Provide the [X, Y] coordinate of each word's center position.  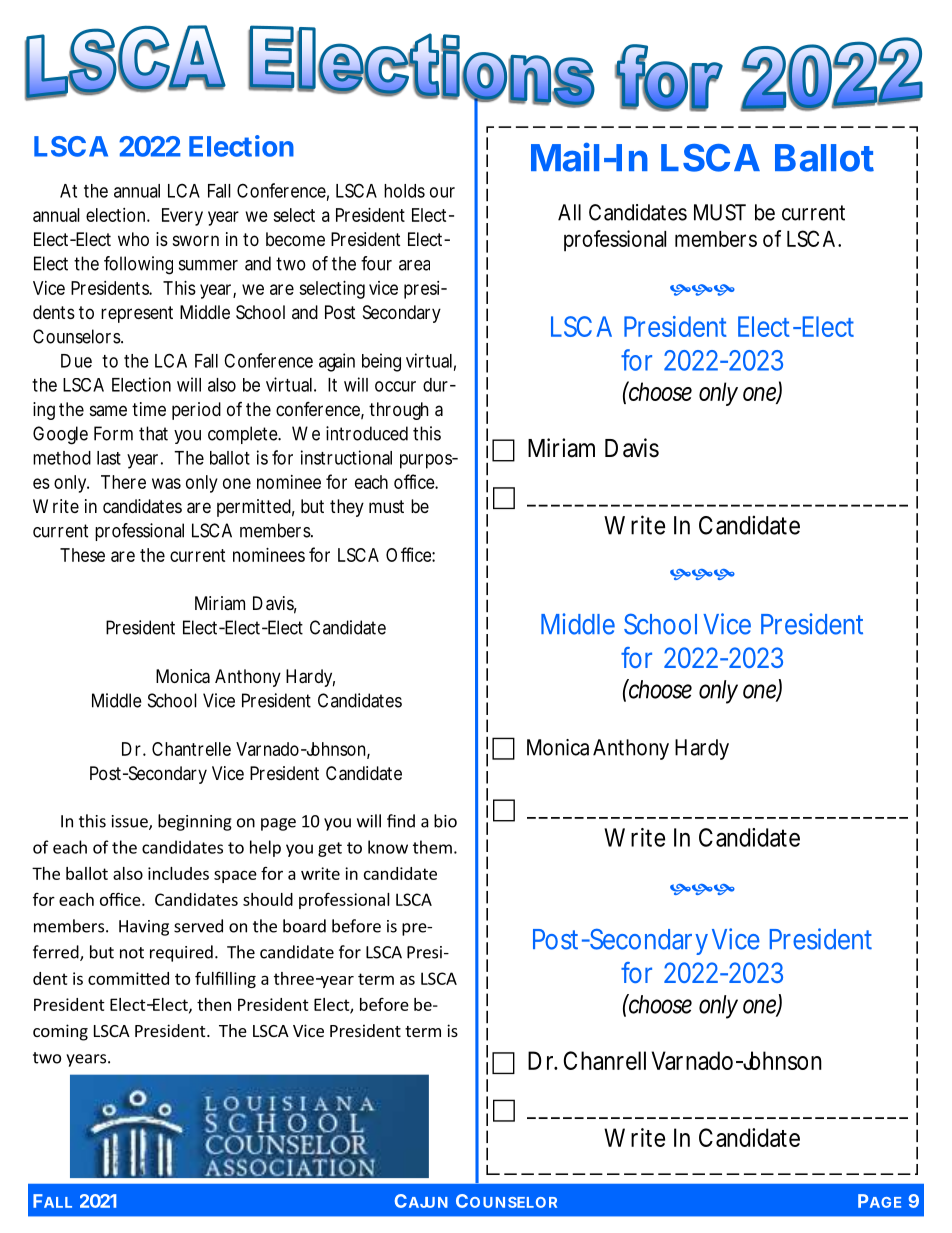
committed [128, 978]
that [153, 433]
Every [182, 217]
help [265, 848]
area [414, 265]
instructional [346, 457]
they [347, 508]
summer [208, 265]
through [398, 411]
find [401, 821]
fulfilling [225, 979]
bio [445, 821]
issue [131, 822]
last [109, 458]
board [304, 926]
